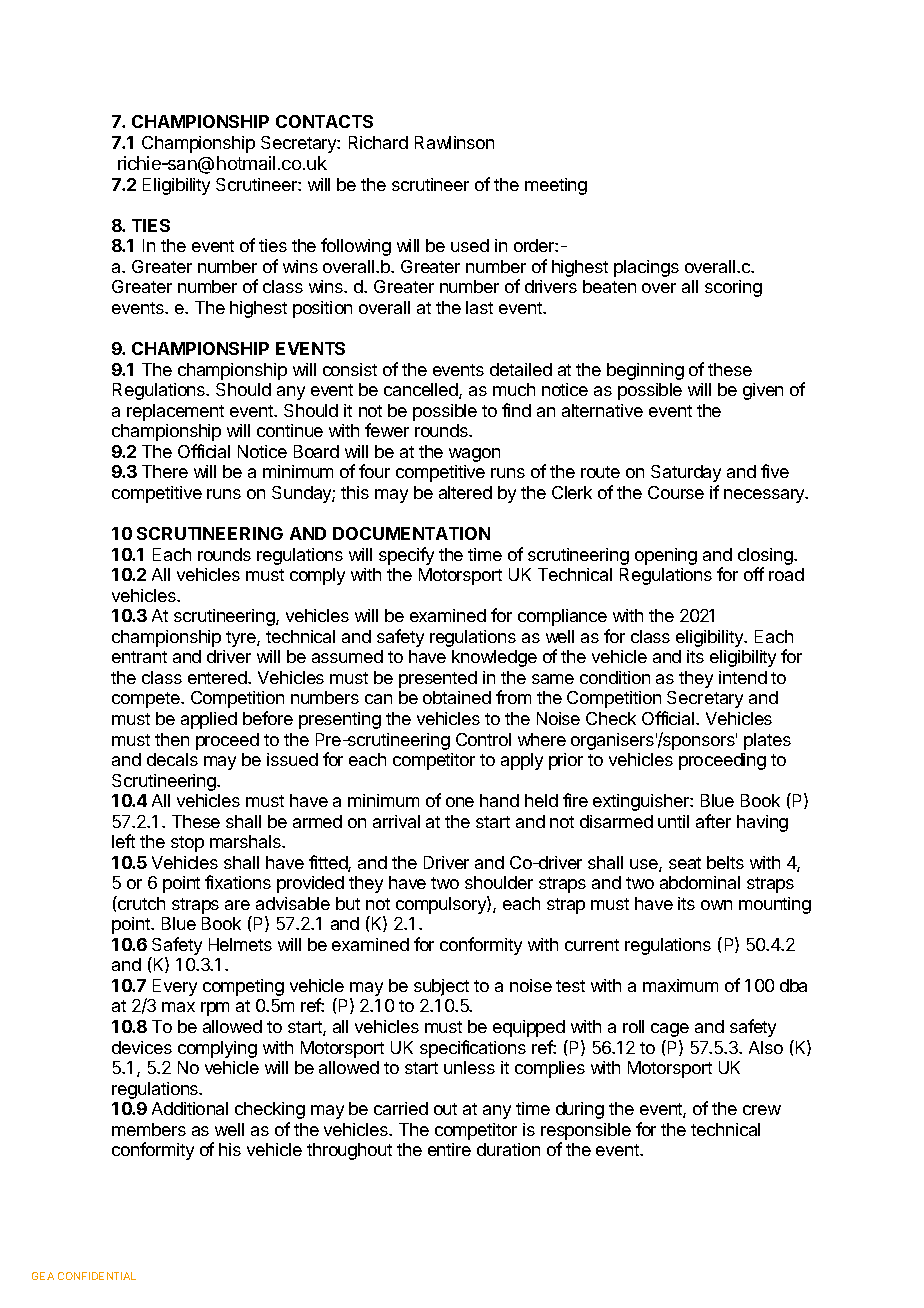  Describe the element at coordinates (449, 1149) in the image. I see `entire` at that location.
